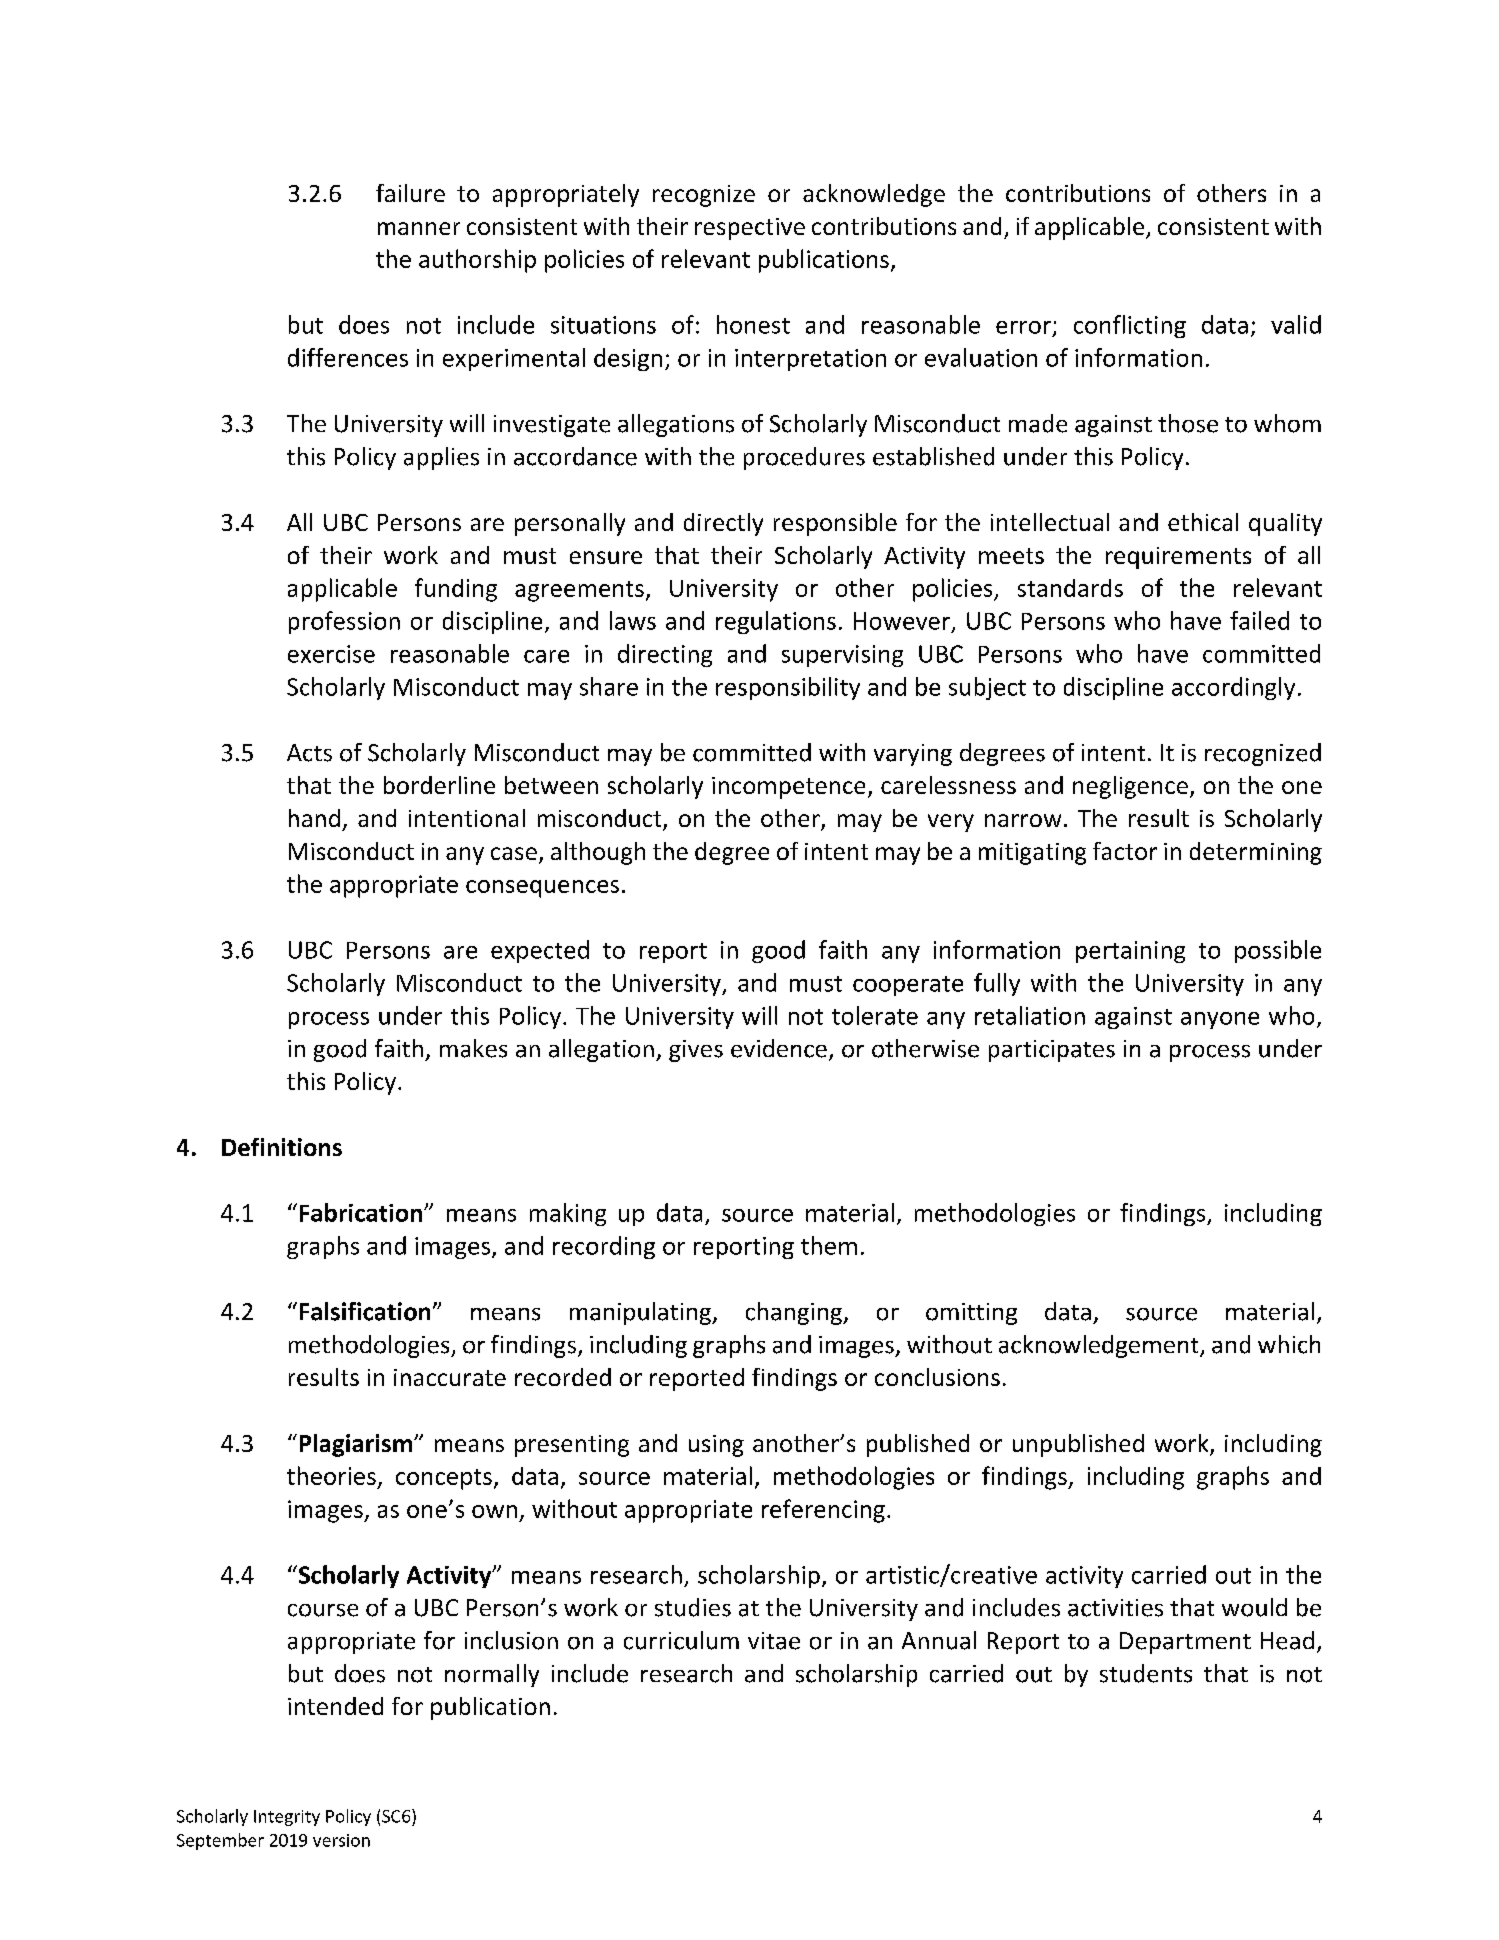  What do you see at coordinates (774, 1641) in the screenshot?
I see `vitae` at bounding box center [774, 1641].
